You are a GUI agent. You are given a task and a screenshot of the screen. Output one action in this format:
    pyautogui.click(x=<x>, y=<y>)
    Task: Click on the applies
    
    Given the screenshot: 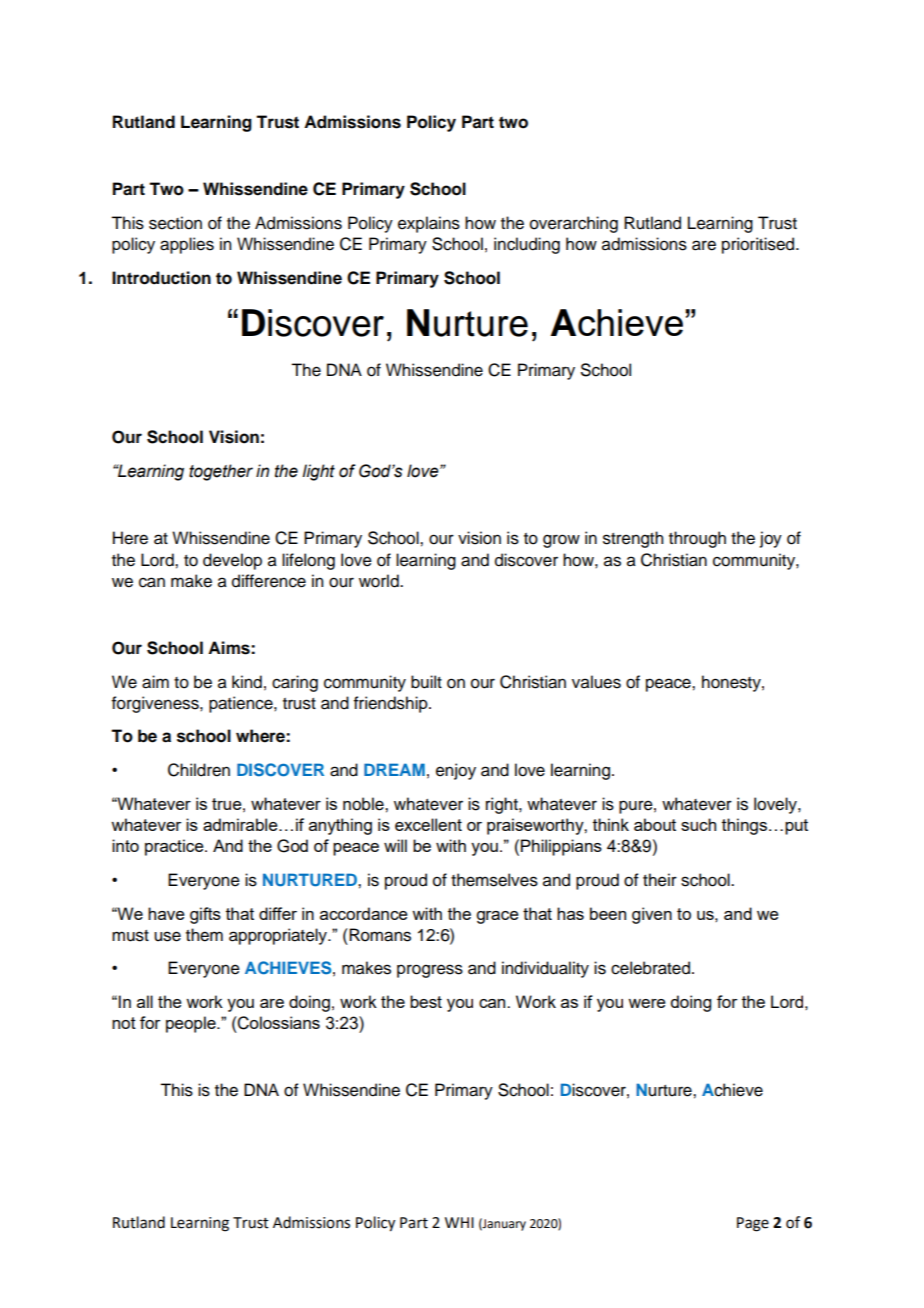 What is the action you would take?
    pyautogui.click(x=187, y=245)
